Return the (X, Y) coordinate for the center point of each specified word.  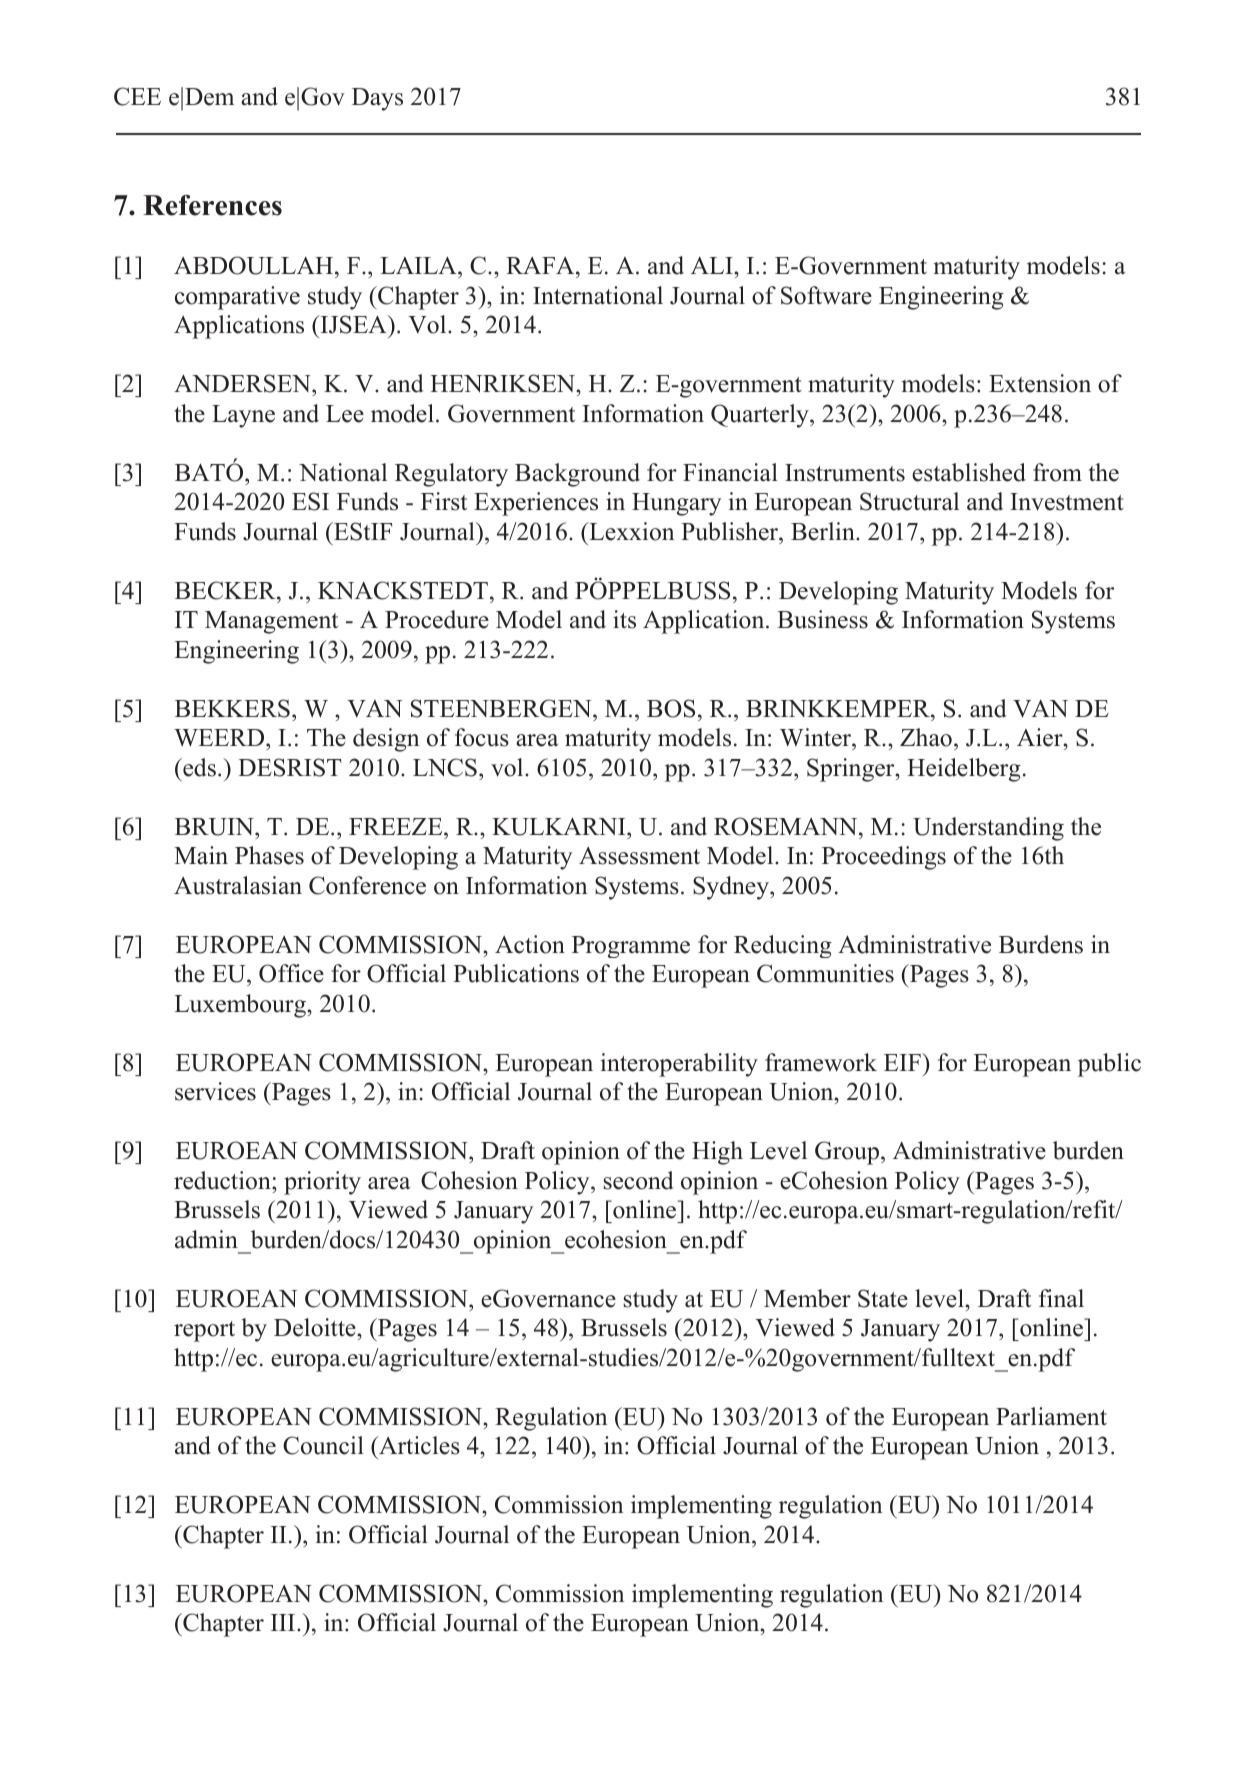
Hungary (676, 504)
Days (377, 99)
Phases (269, 855)
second (639, 1180)
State (883, 1298)
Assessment (639, 856)
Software (826, 295)
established (969, 472)
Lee (345, 414)
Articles (418, 1445)
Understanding (988, 829)
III (284, 1622)
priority (322, 1183)
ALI (713, 265)
